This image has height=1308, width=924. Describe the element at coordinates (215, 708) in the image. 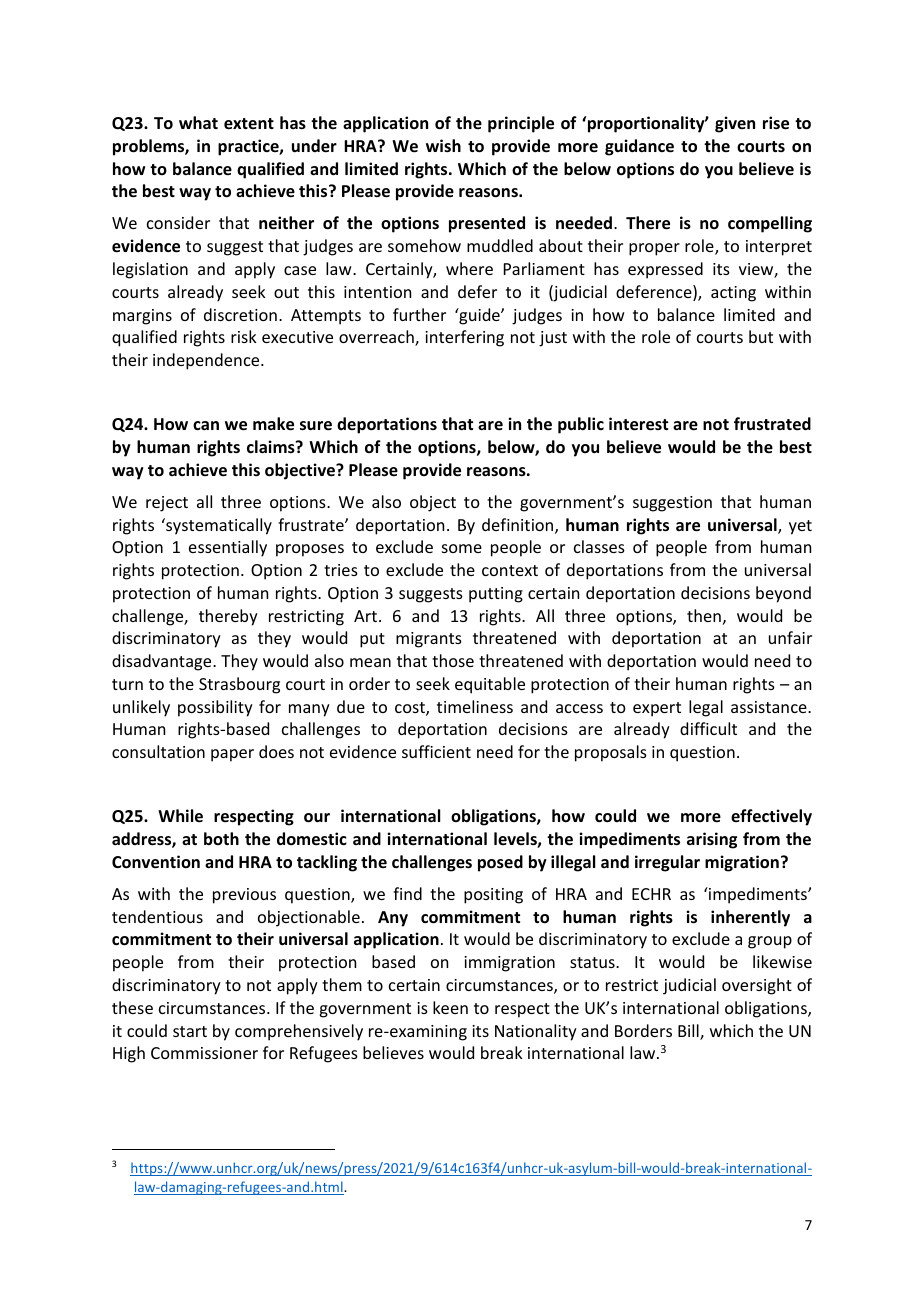

I see `possibility` at that location.
